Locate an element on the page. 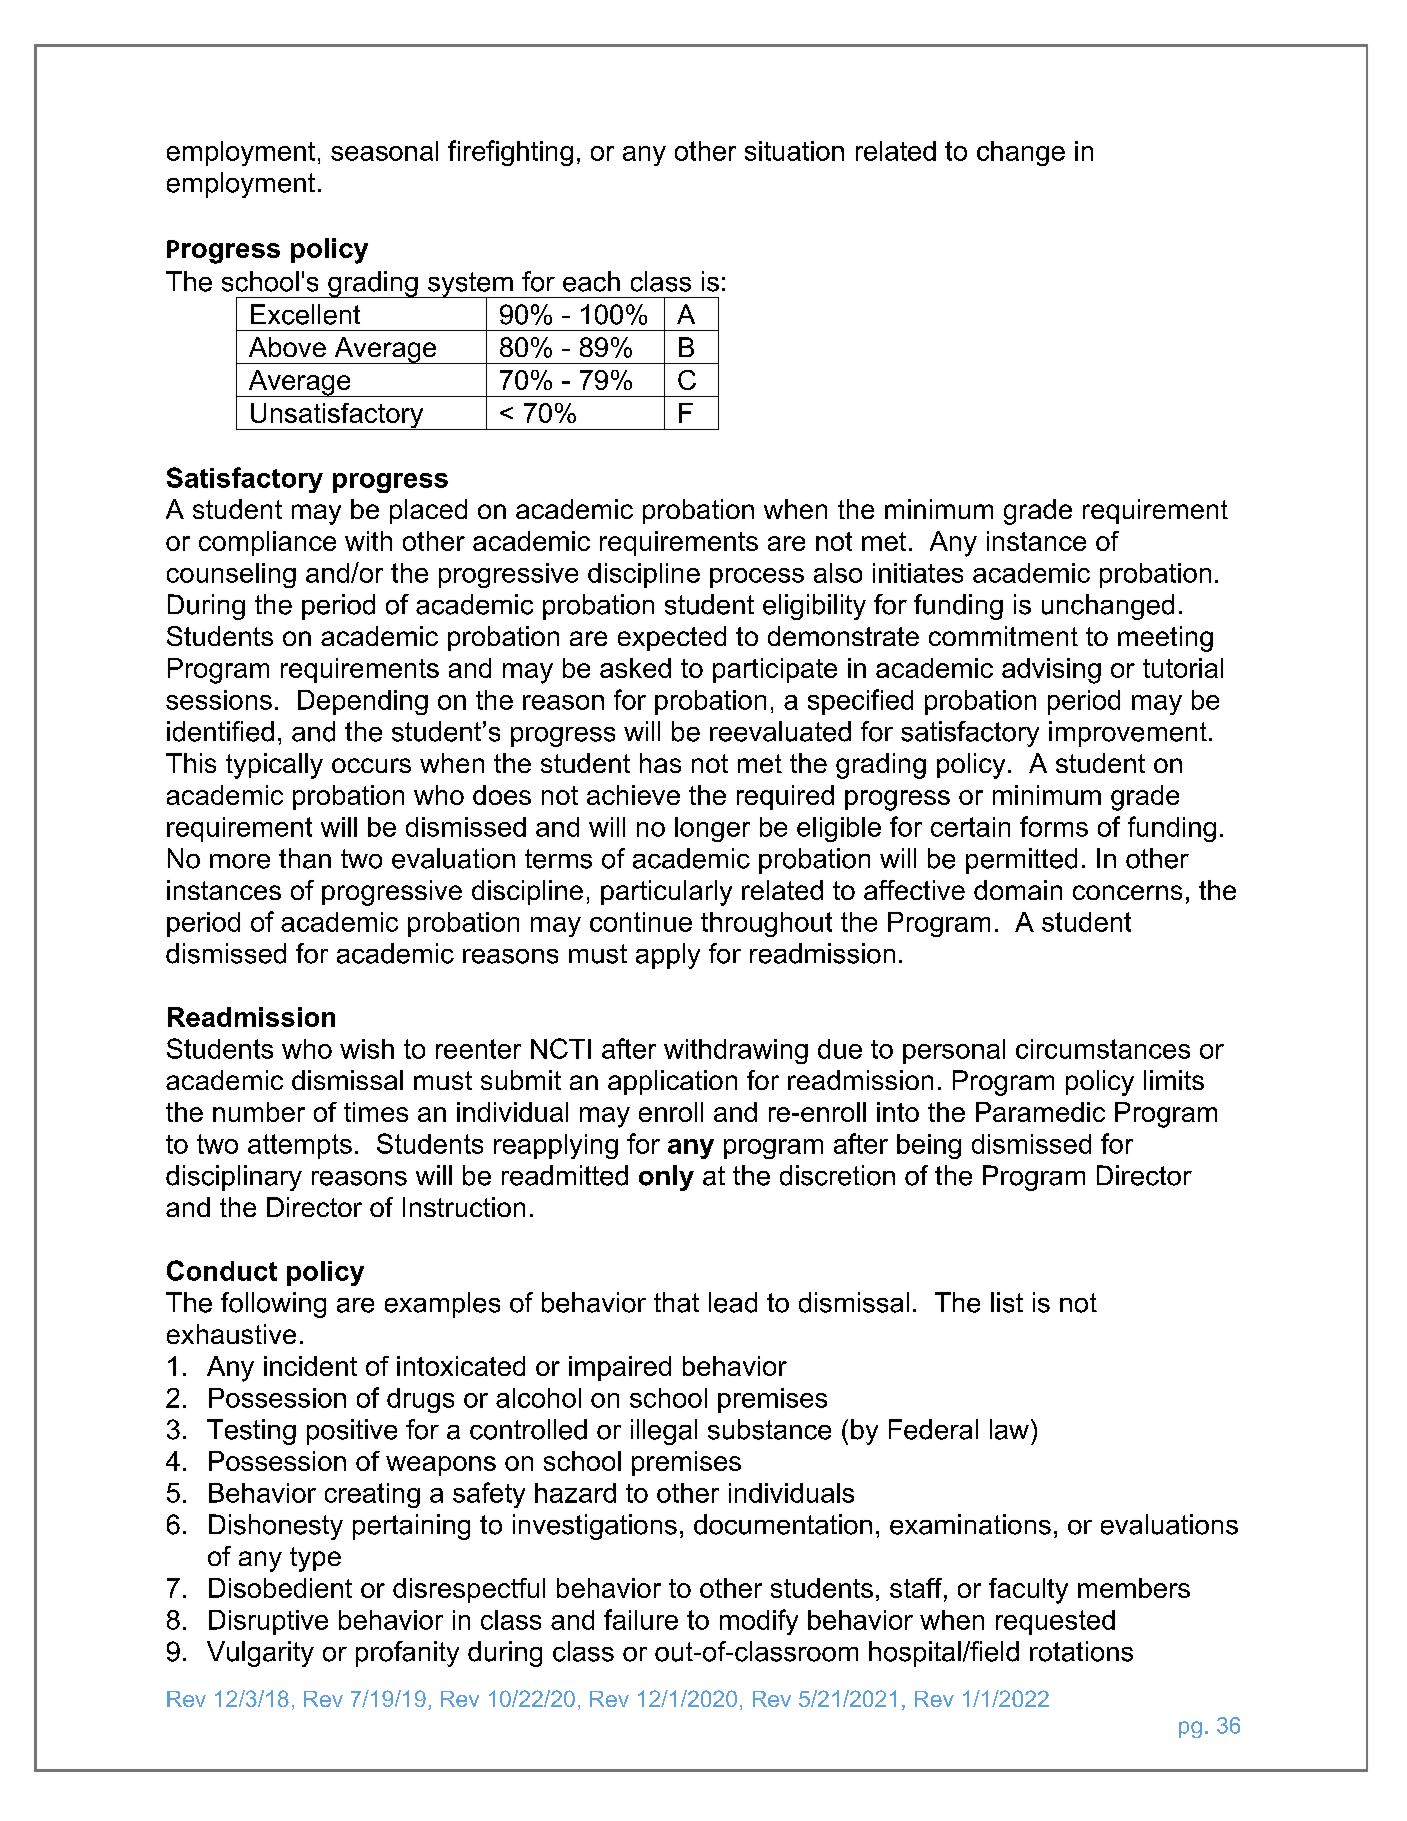 This document has width=1407, height=1821. each is located at coordinates (591, 281).
